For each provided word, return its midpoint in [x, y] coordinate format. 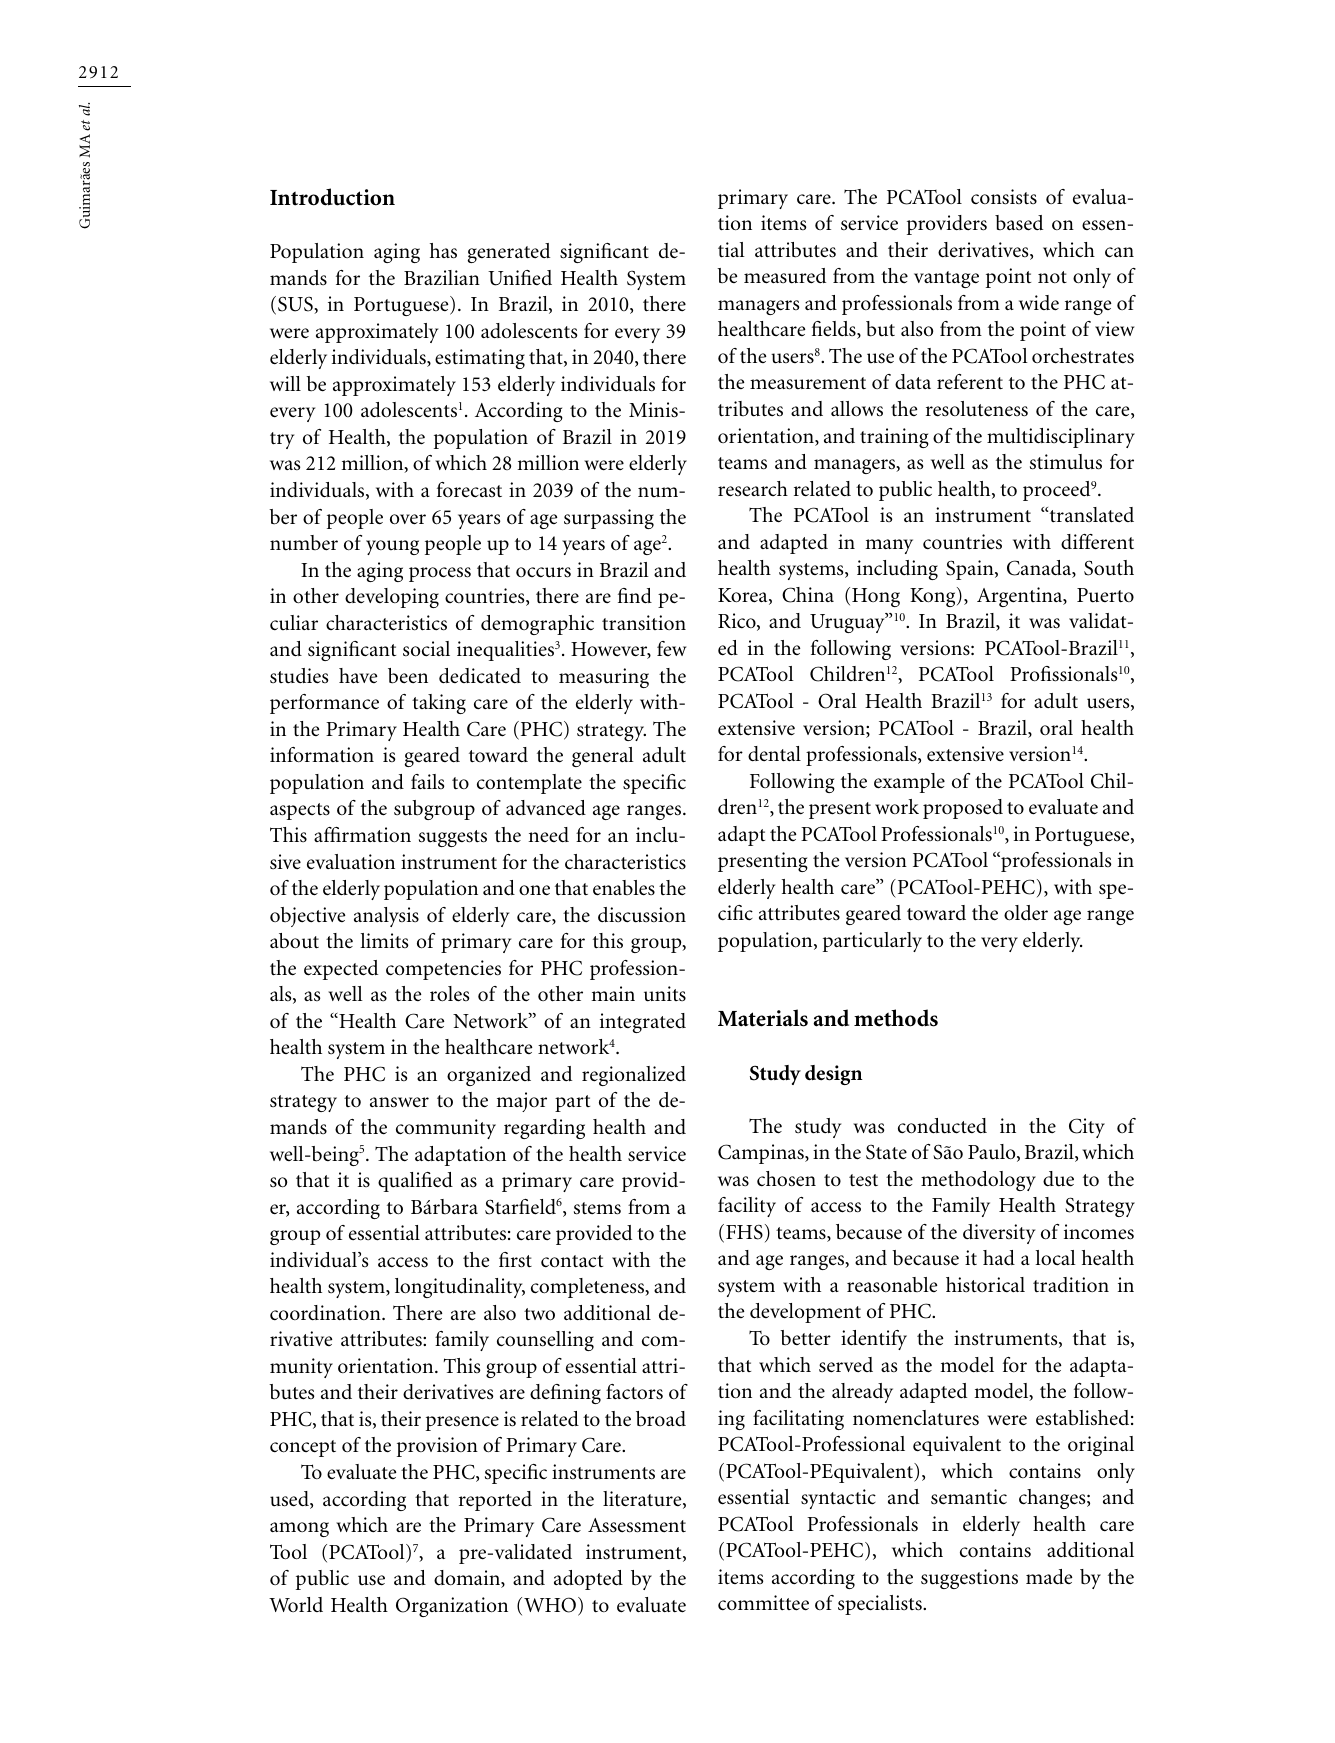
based [1019, 223]
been [408, 676]
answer [399, 1102]
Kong [934, 597]
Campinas [762, 1154]
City [1087, 1128]
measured [785, 276]
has [443, 251]
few [671, 648]
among [299, 1529]
